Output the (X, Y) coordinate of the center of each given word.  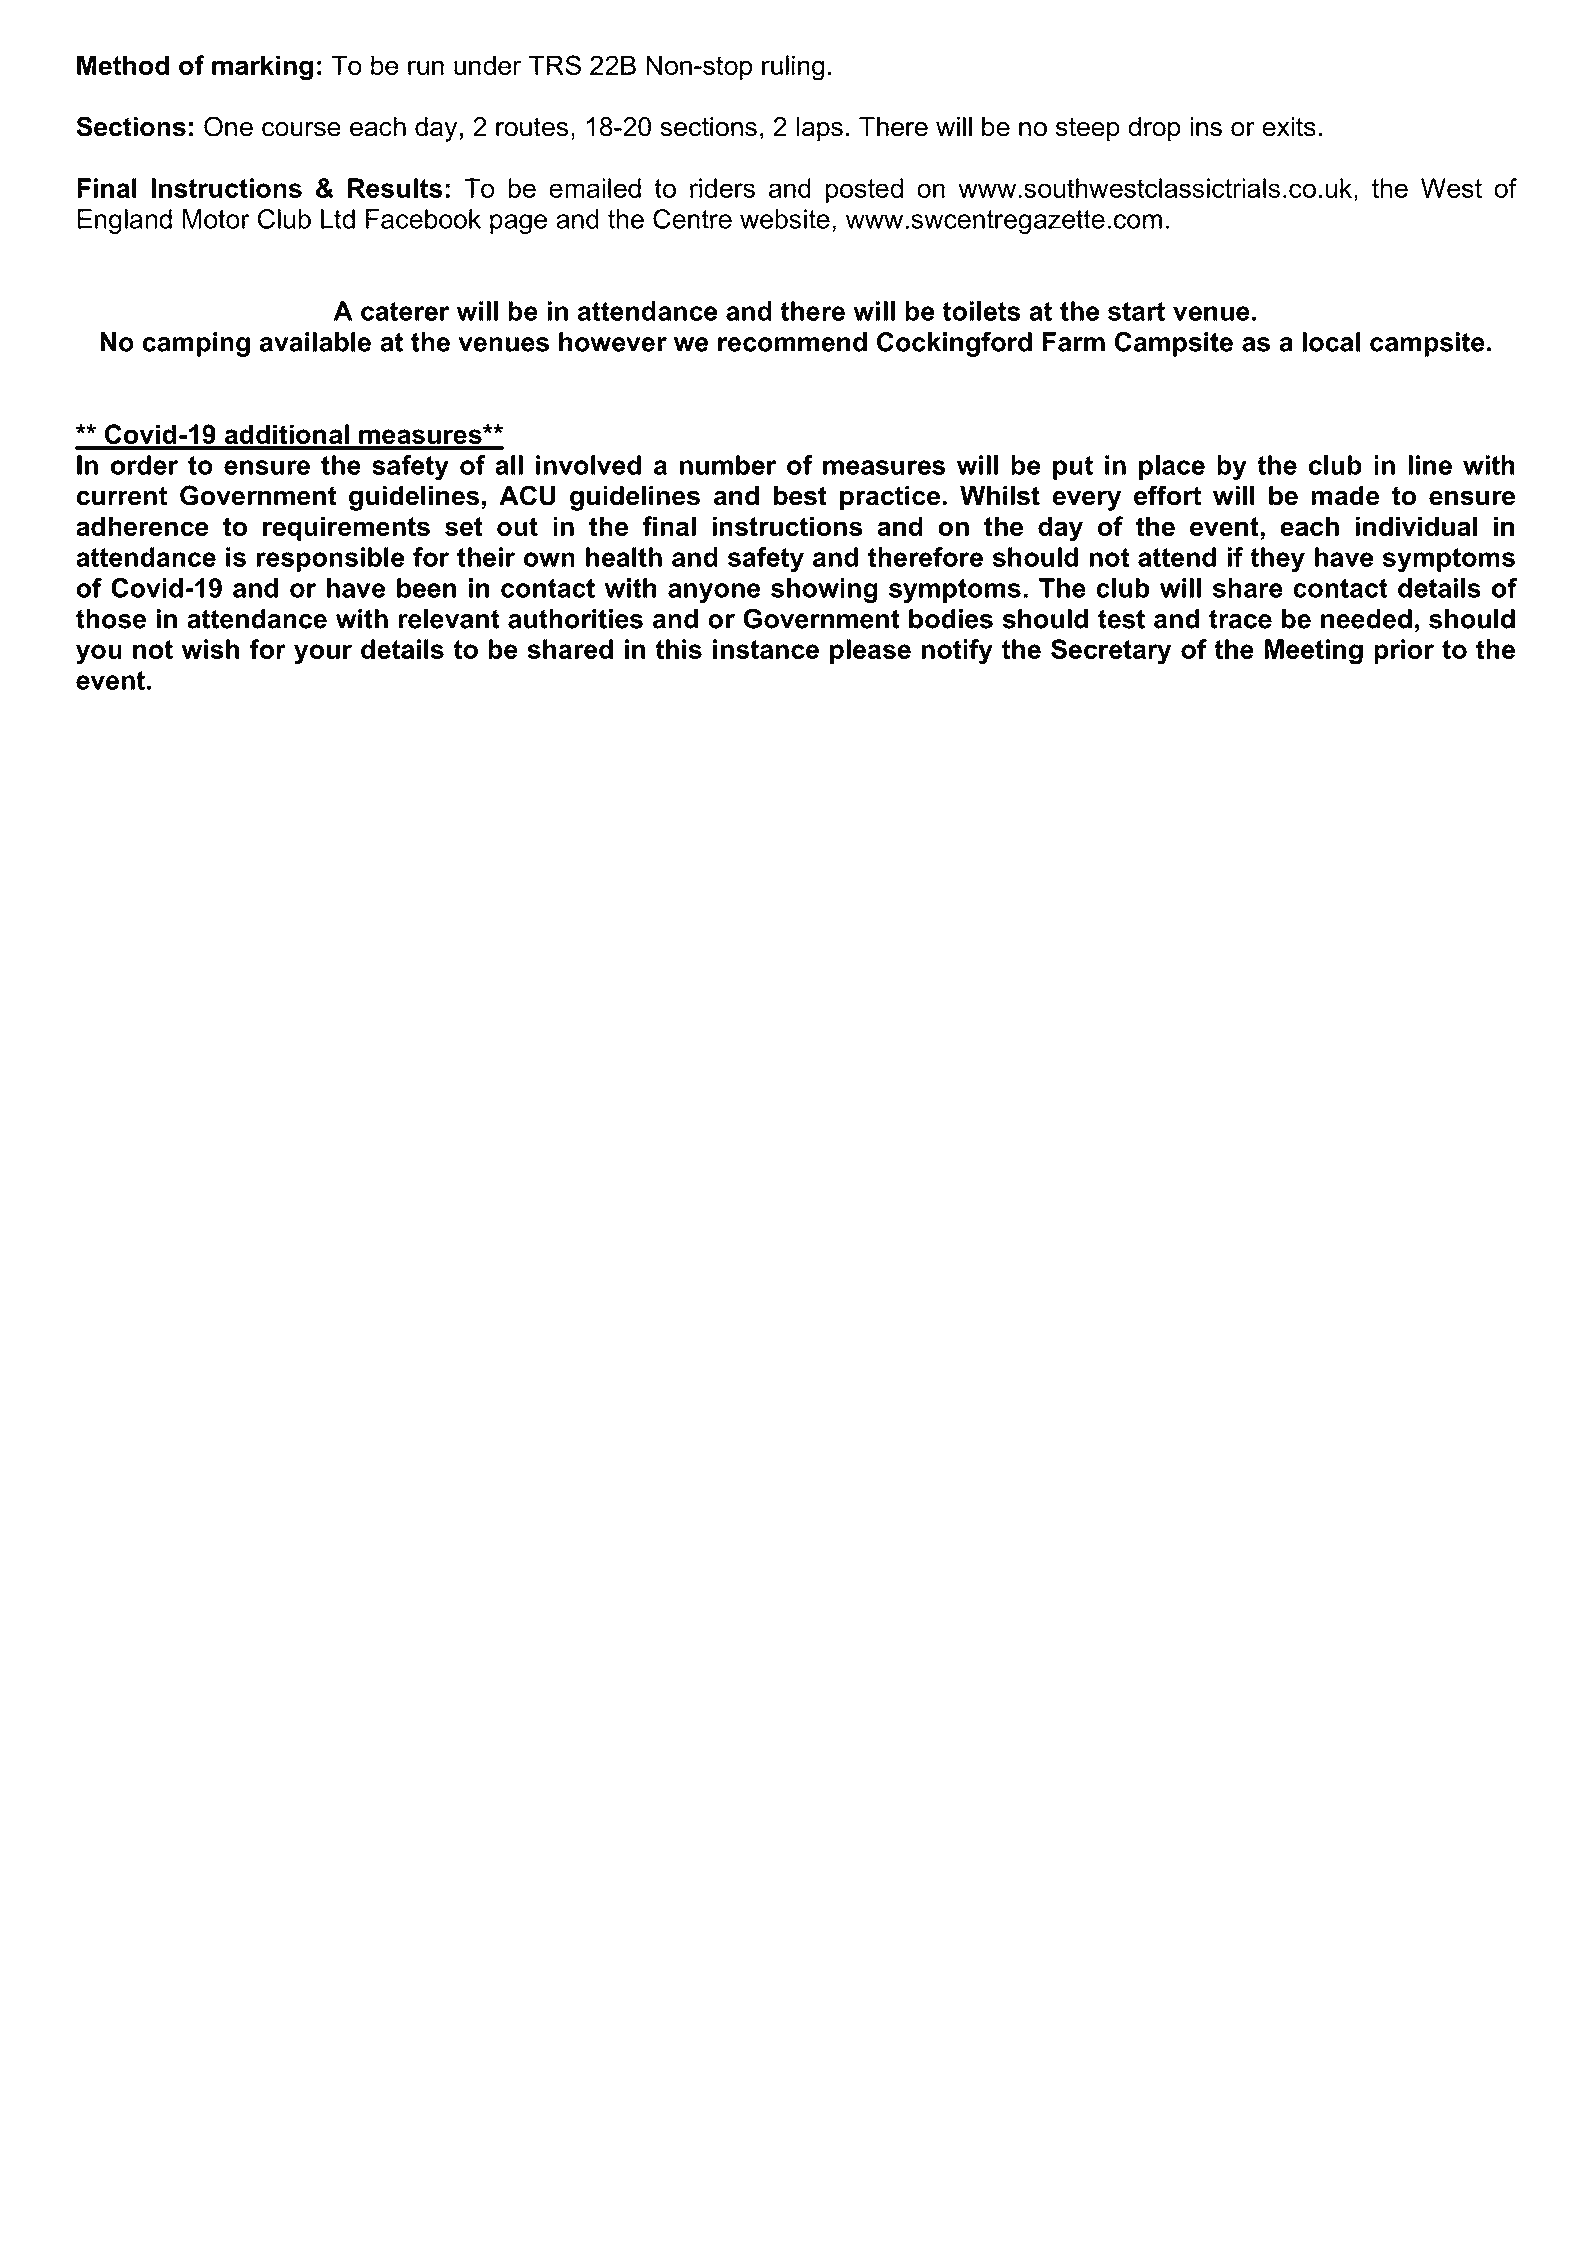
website (785, 219)
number (728, 465)
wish (210, 649)
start (1136, 311)
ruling (793, 68)
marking (262, 68)
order (144, 465)
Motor (216, 219)
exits (1289, 127)
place (1172, 467)
